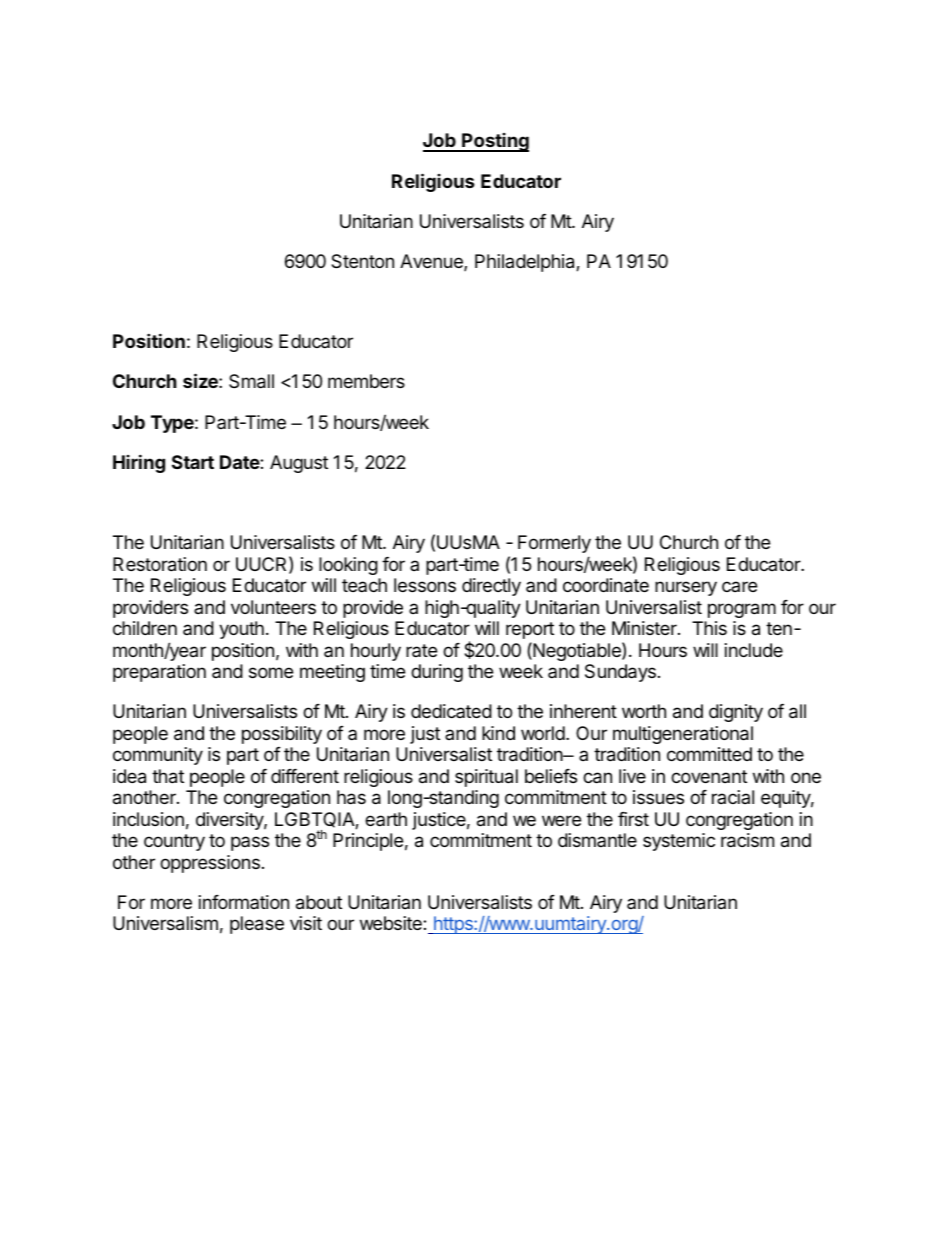 The height and width of the screenshot is (1233, 952). I want to click on Posting, so click(494, 142).
